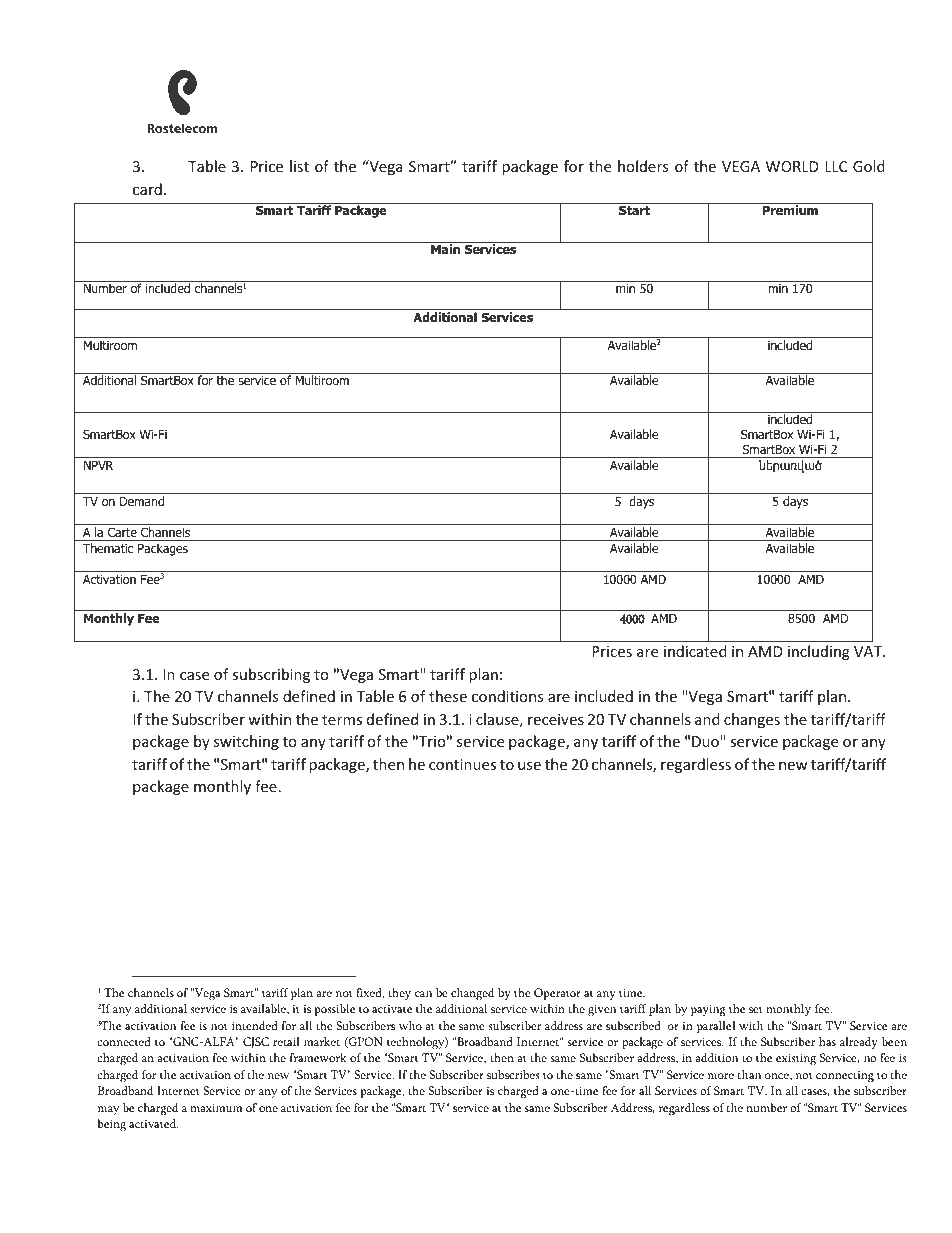 The height and width of the page is (1233, 952). What do you see at coordinates (445, 249) in the page?
I see `Main` at bounding box center [445, 249].
